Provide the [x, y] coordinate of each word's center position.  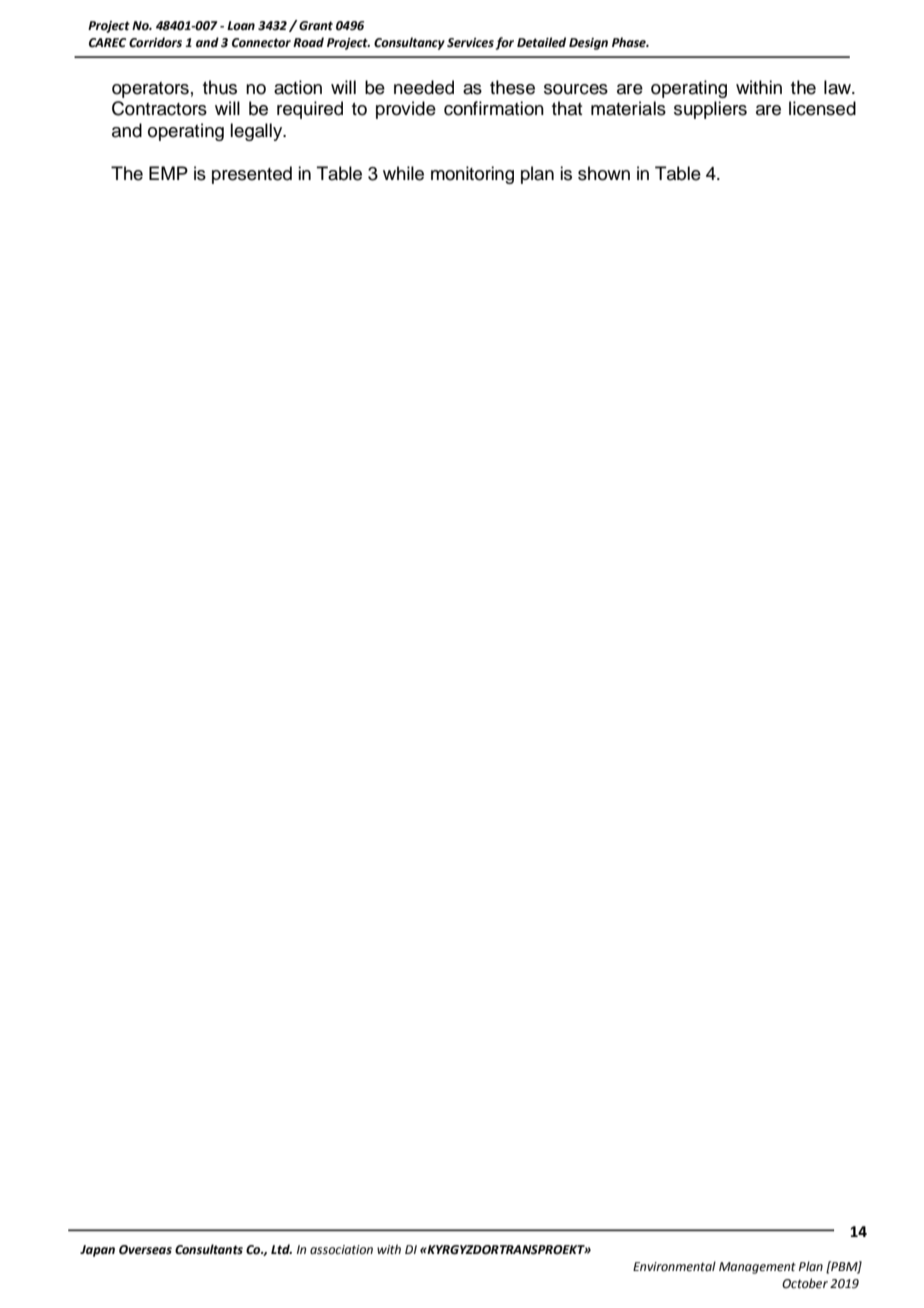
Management [757, 1268]
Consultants [209, 1249]
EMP [168, 173]
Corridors [155, 42]
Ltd [281, 1249]
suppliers [710, 110]
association [341, 1250]
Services [470, 43]
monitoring [472, 175]
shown [604, 173]
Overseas [145, 1250]
